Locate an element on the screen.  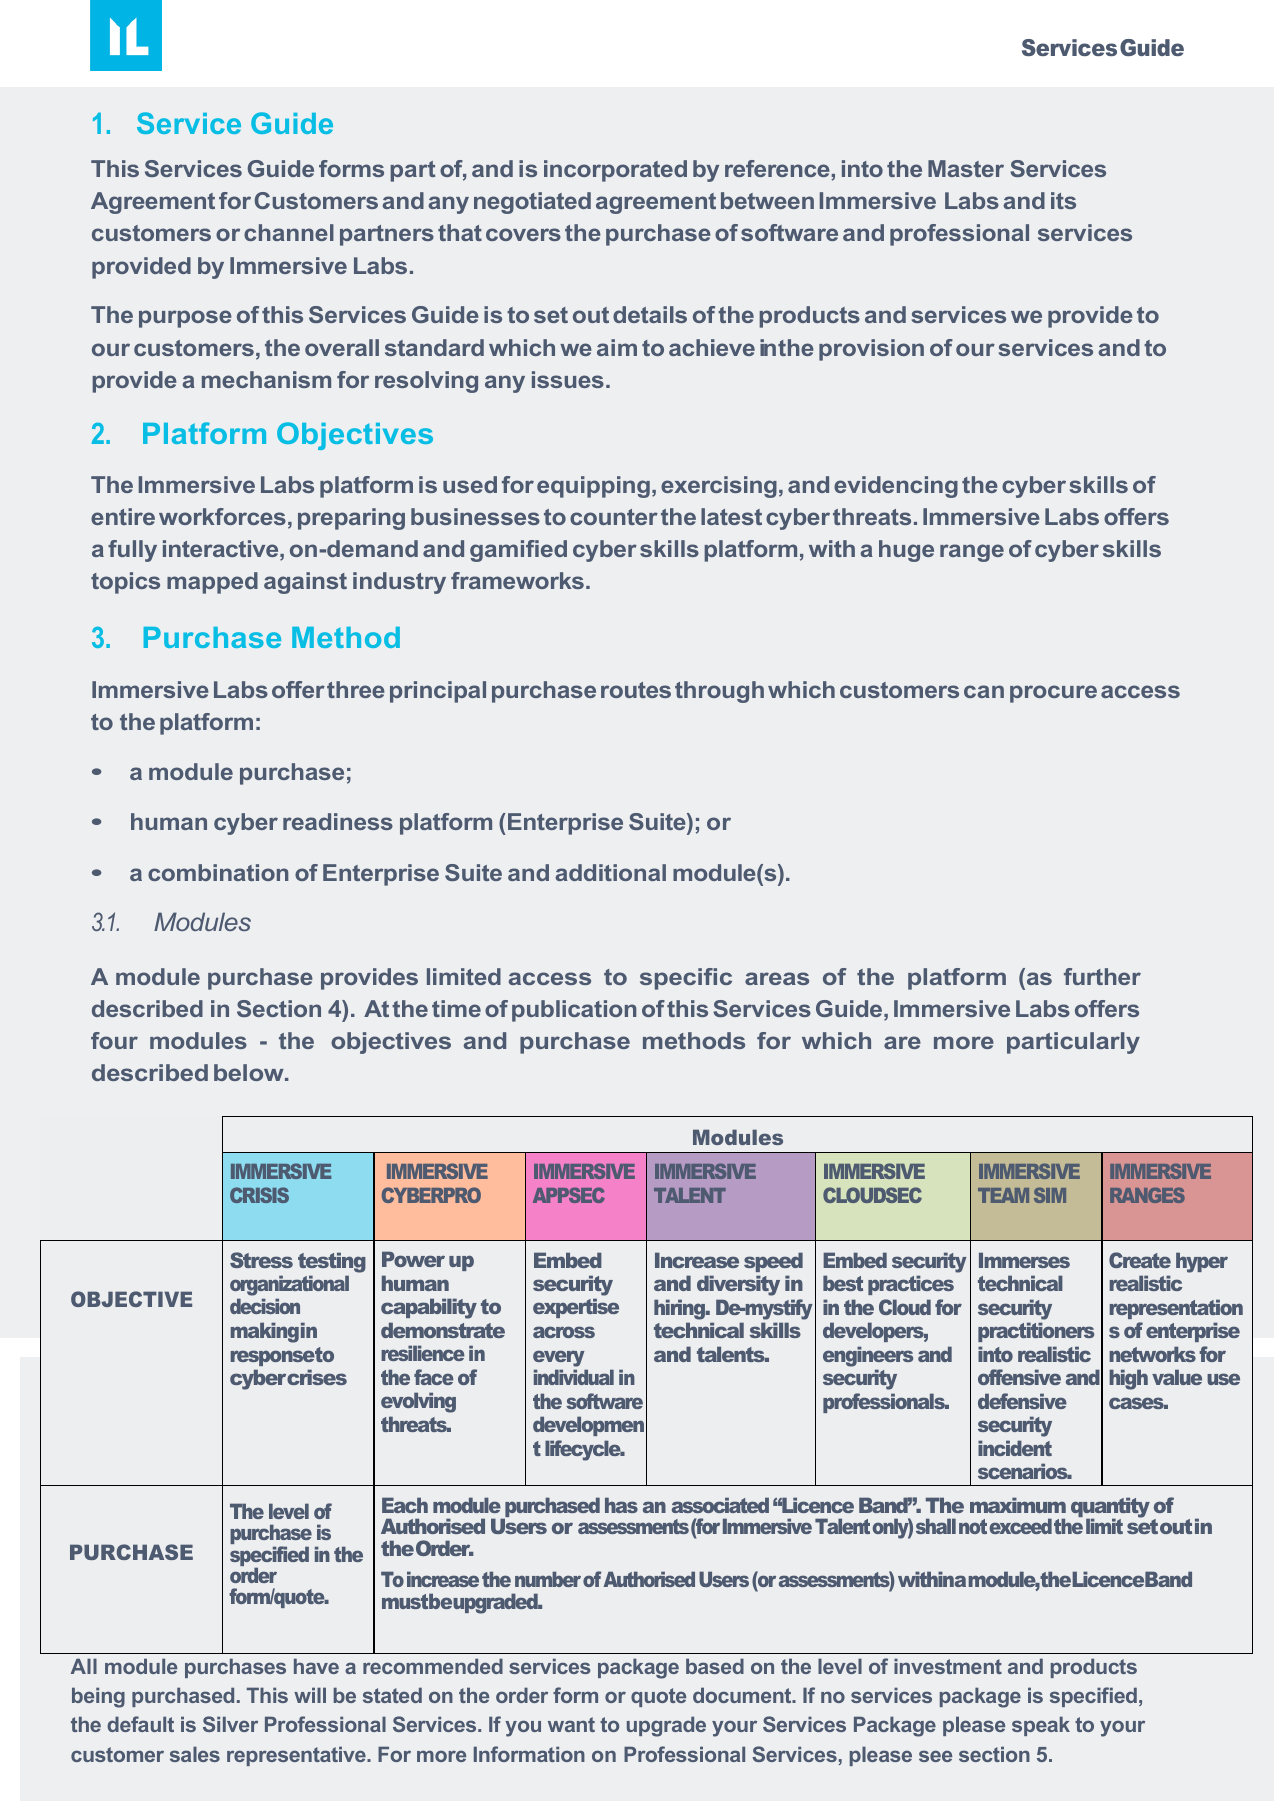
diversity is located at coordinates (738, 1285).
